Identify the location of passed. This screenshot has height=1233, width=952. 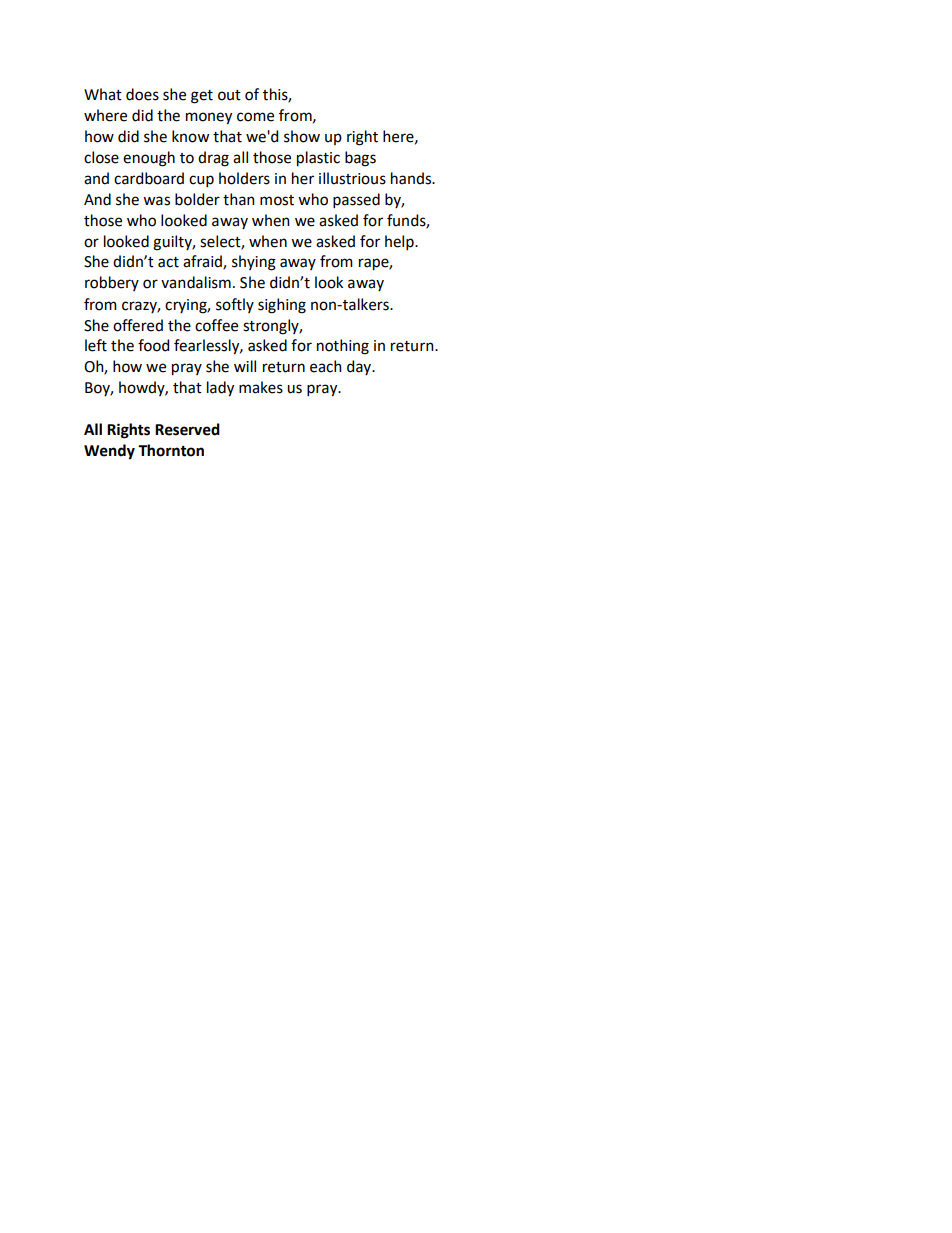
(356, 200).
